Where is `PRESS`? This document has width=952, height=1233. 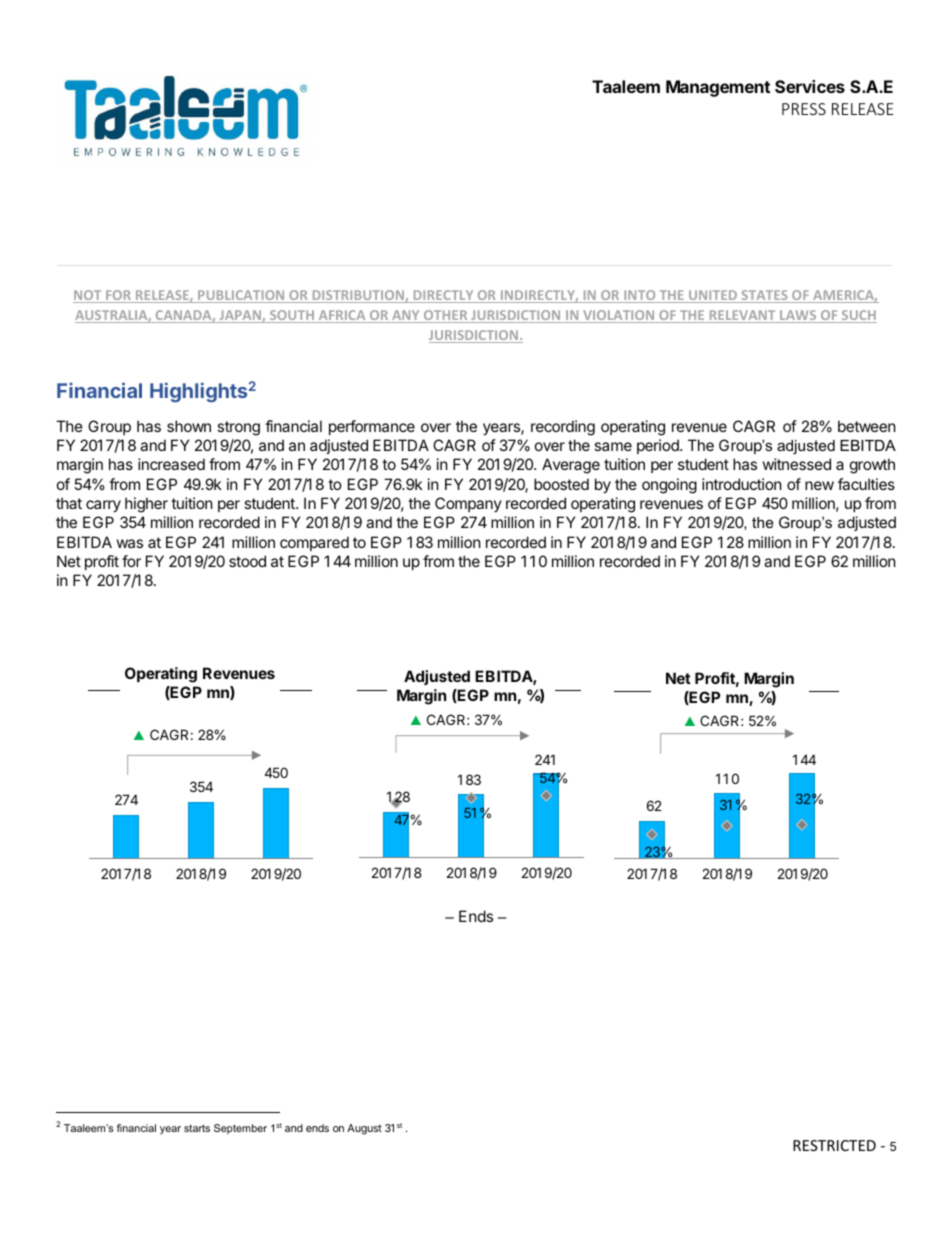
PRESS is located at coordinates (804, 109).
